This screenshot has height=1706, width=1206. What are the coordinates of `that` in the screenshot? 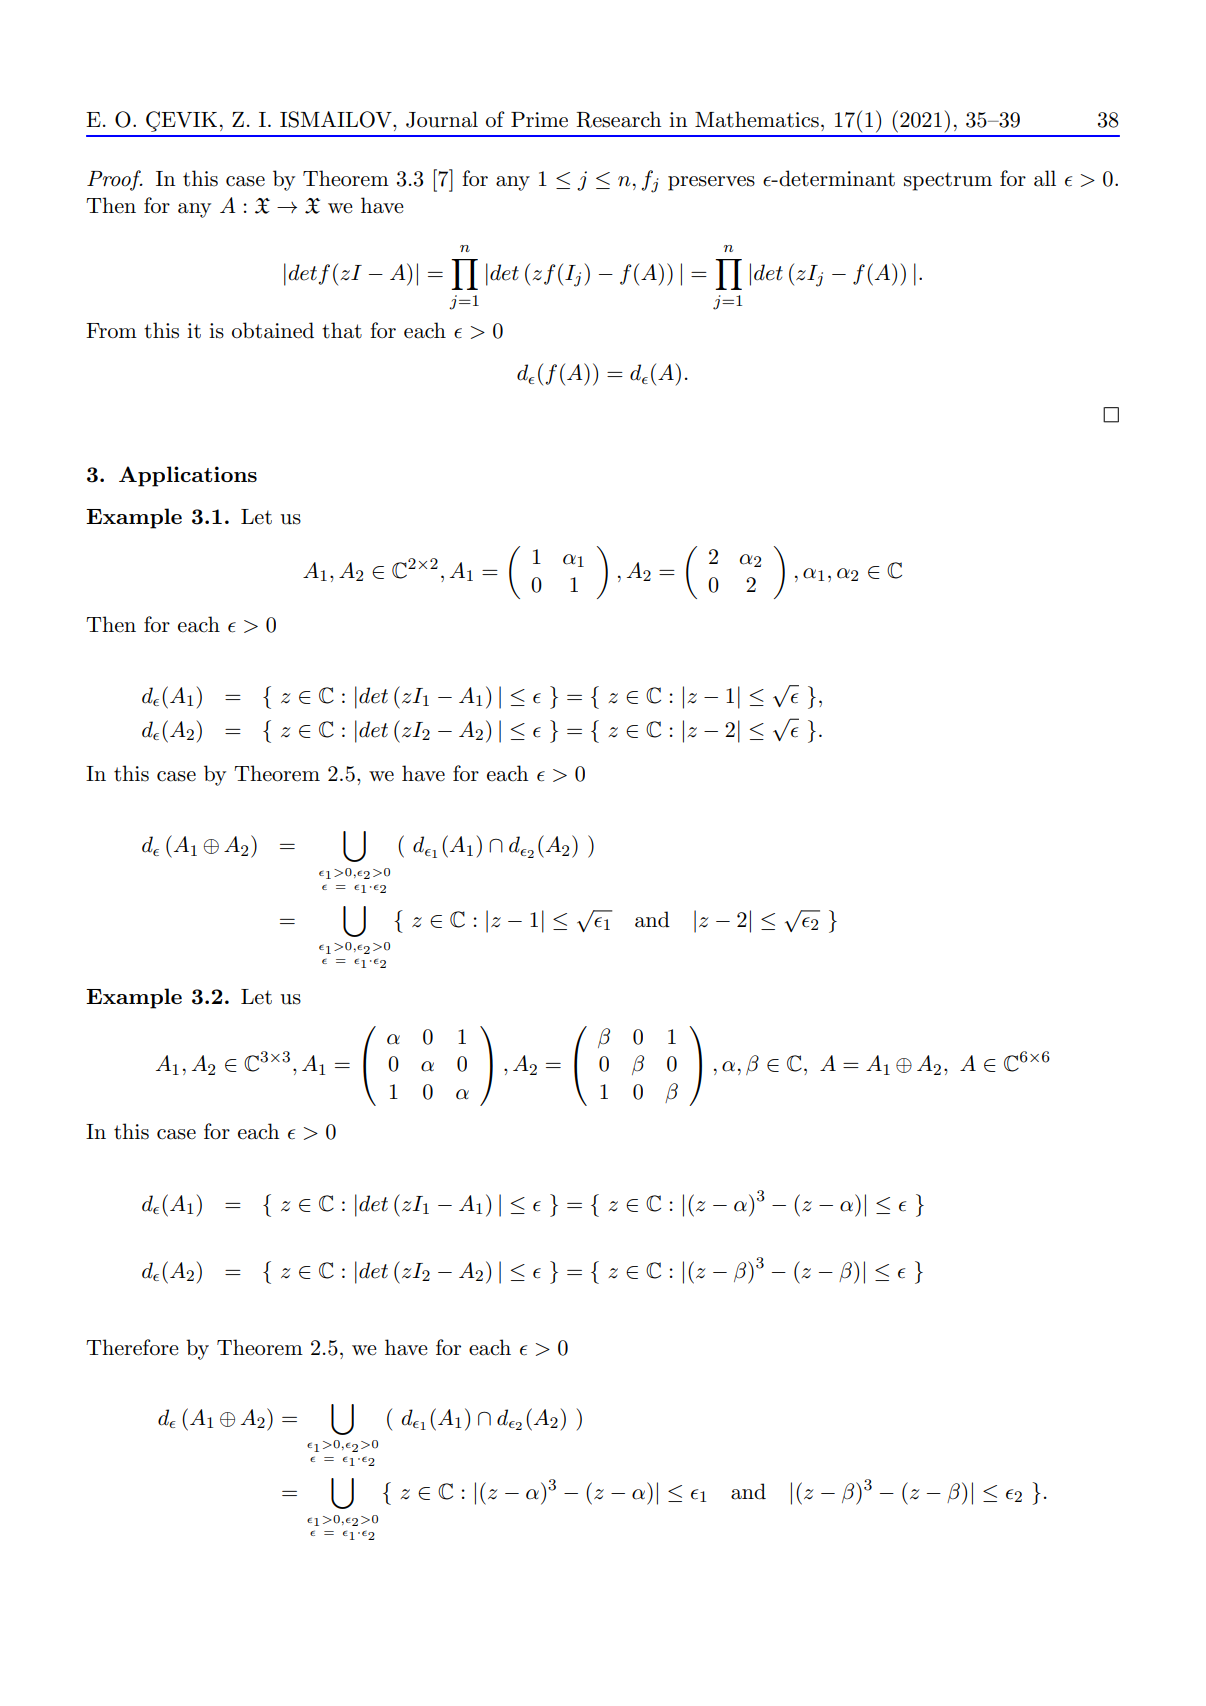 It's located at (342, 330).
